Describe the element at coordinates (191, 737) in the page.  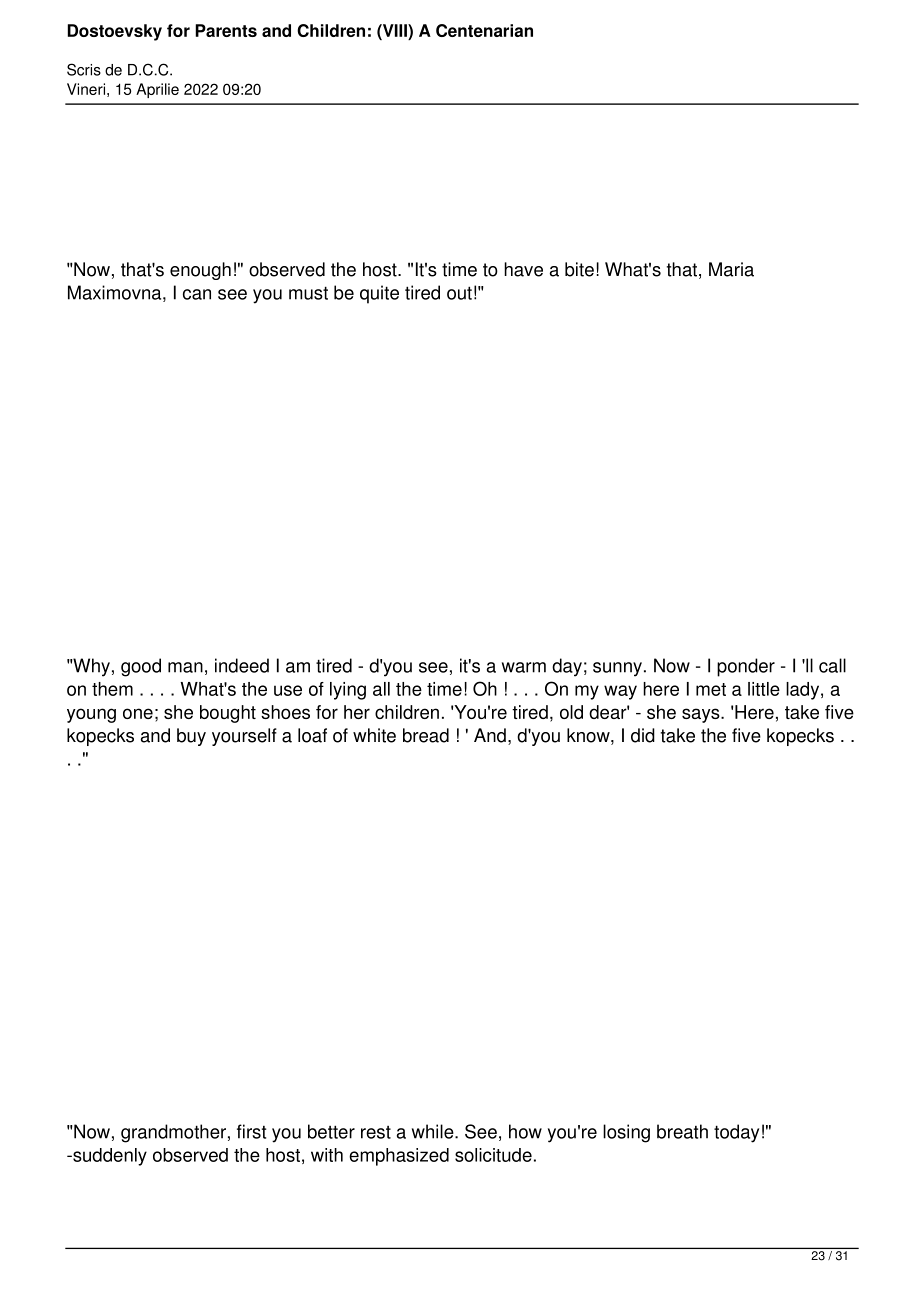
I see `buy` at that location.
